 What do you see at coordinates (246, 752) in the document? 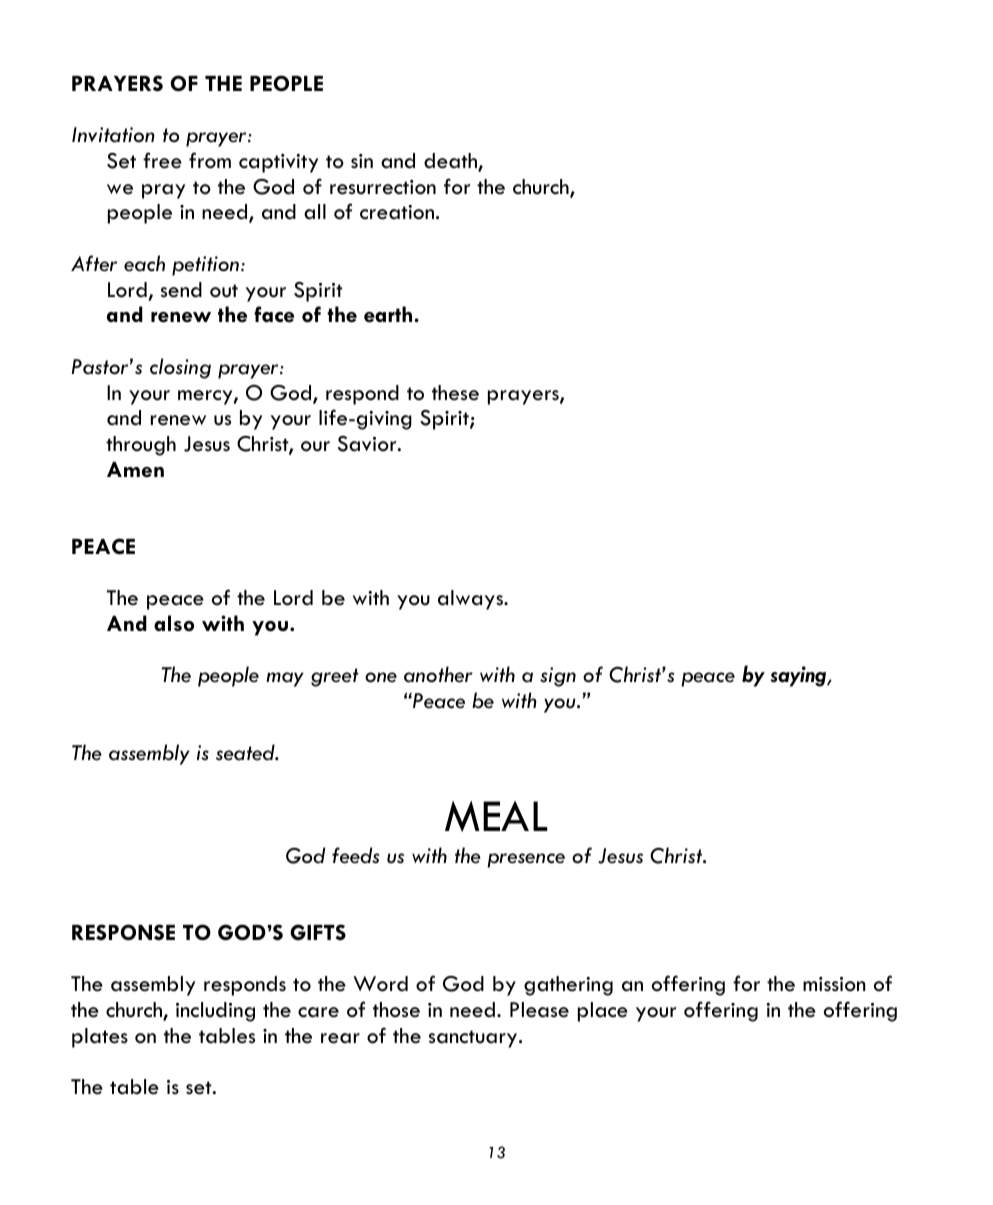
I see `seated` at bounding box center [246, 752].
